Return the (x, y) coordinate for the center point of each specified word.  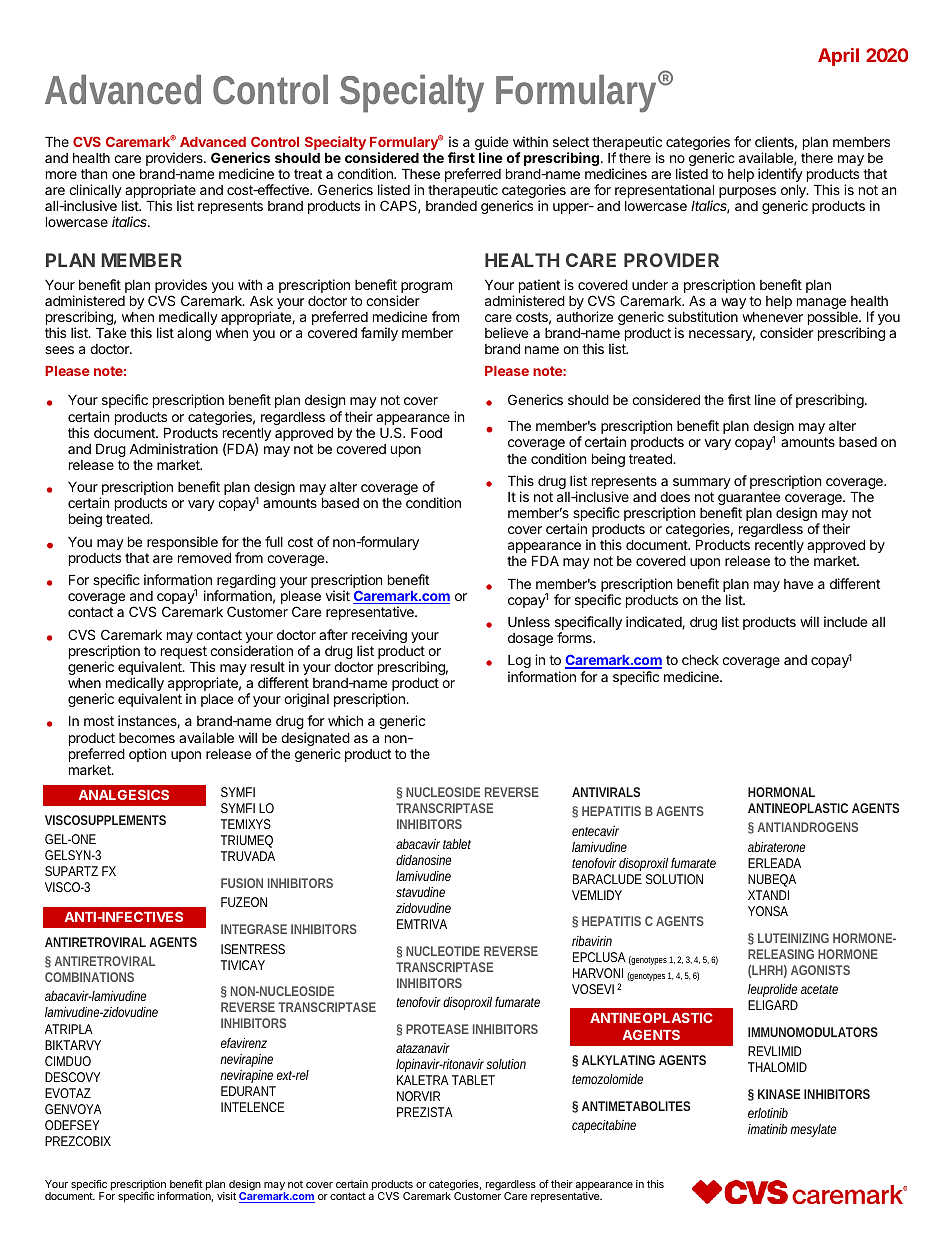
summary (702, 483)
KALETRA (423, 1080)
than (94, 174)
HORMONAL (781, 792)
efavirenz (244, 1043)
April (838, 57)
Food (426, 432)
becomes (147, 738)
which (345, 720)
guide (491, 144)
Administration (173, 448)
